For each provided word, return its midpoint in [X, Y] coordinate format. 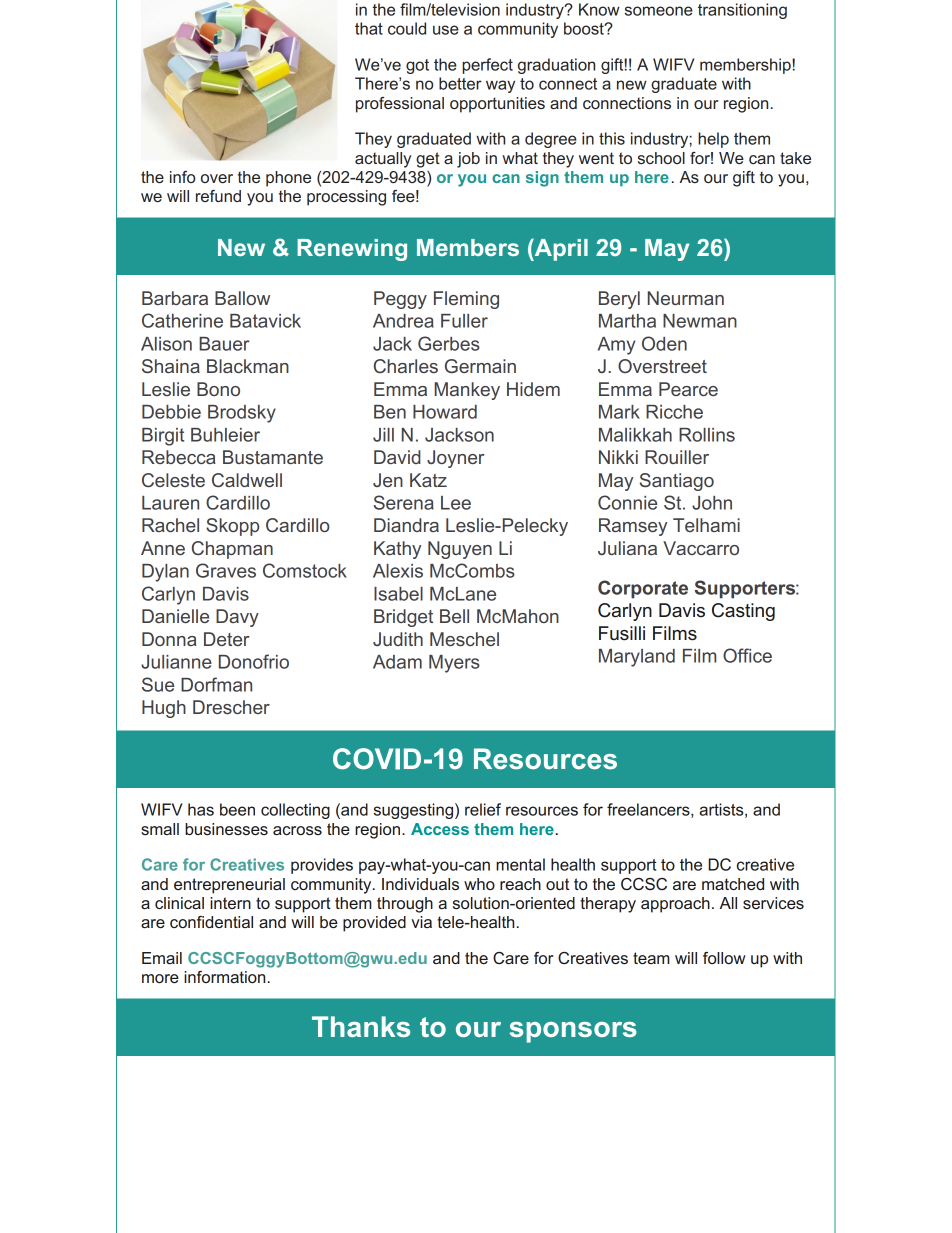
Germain [480, 366]
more [160, 978]
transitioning [742, 11]
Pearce [688, 389]
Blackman [248, 366]
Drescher [231, 707]
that [369, 28]
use [446, 30]
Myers [454, 664]
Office [747, 655]
